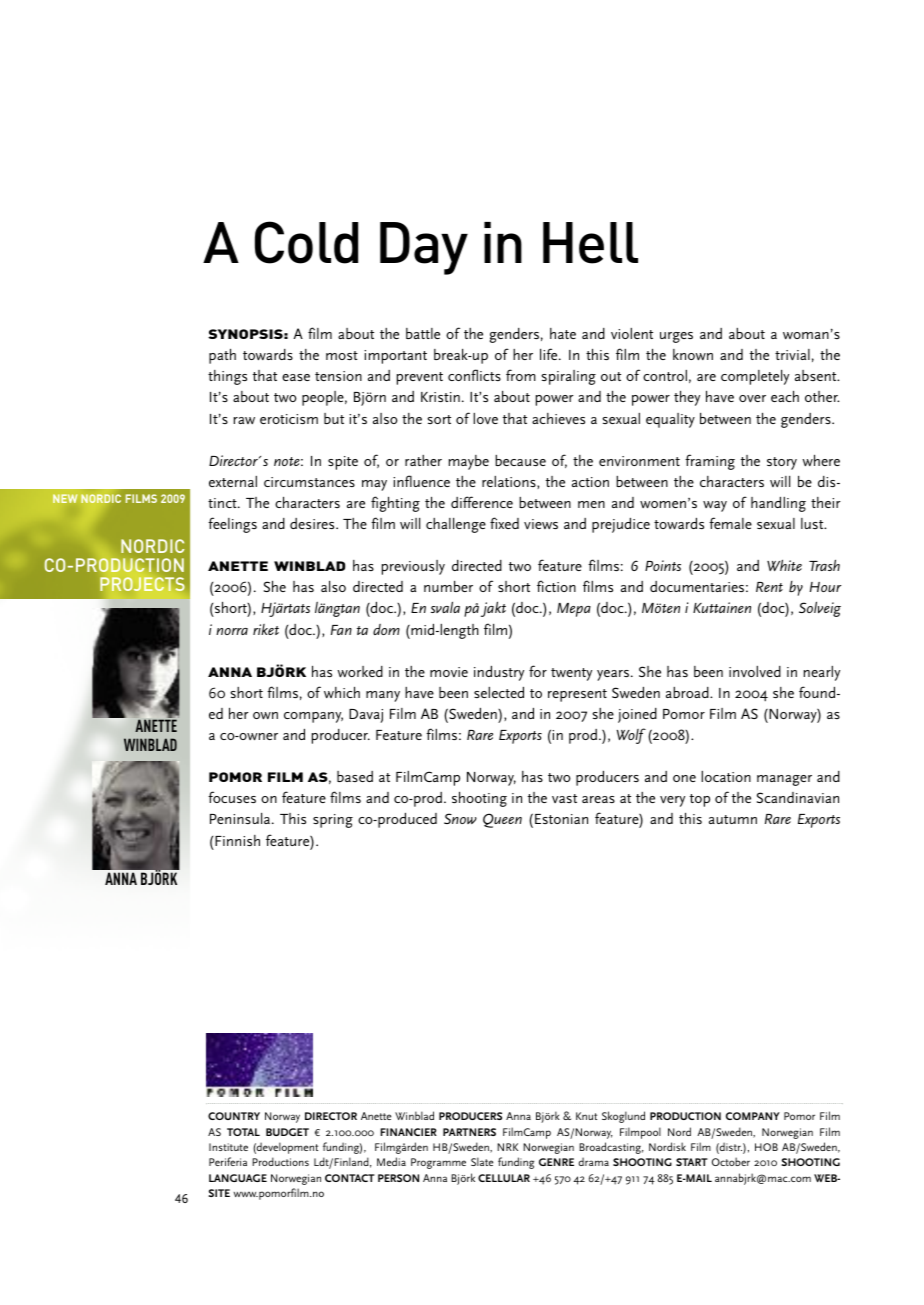 This screenshot has width=924, height=1305. Describe the element at coordinates (232, 797) in the screenshot. I see `focuses` at that location.
